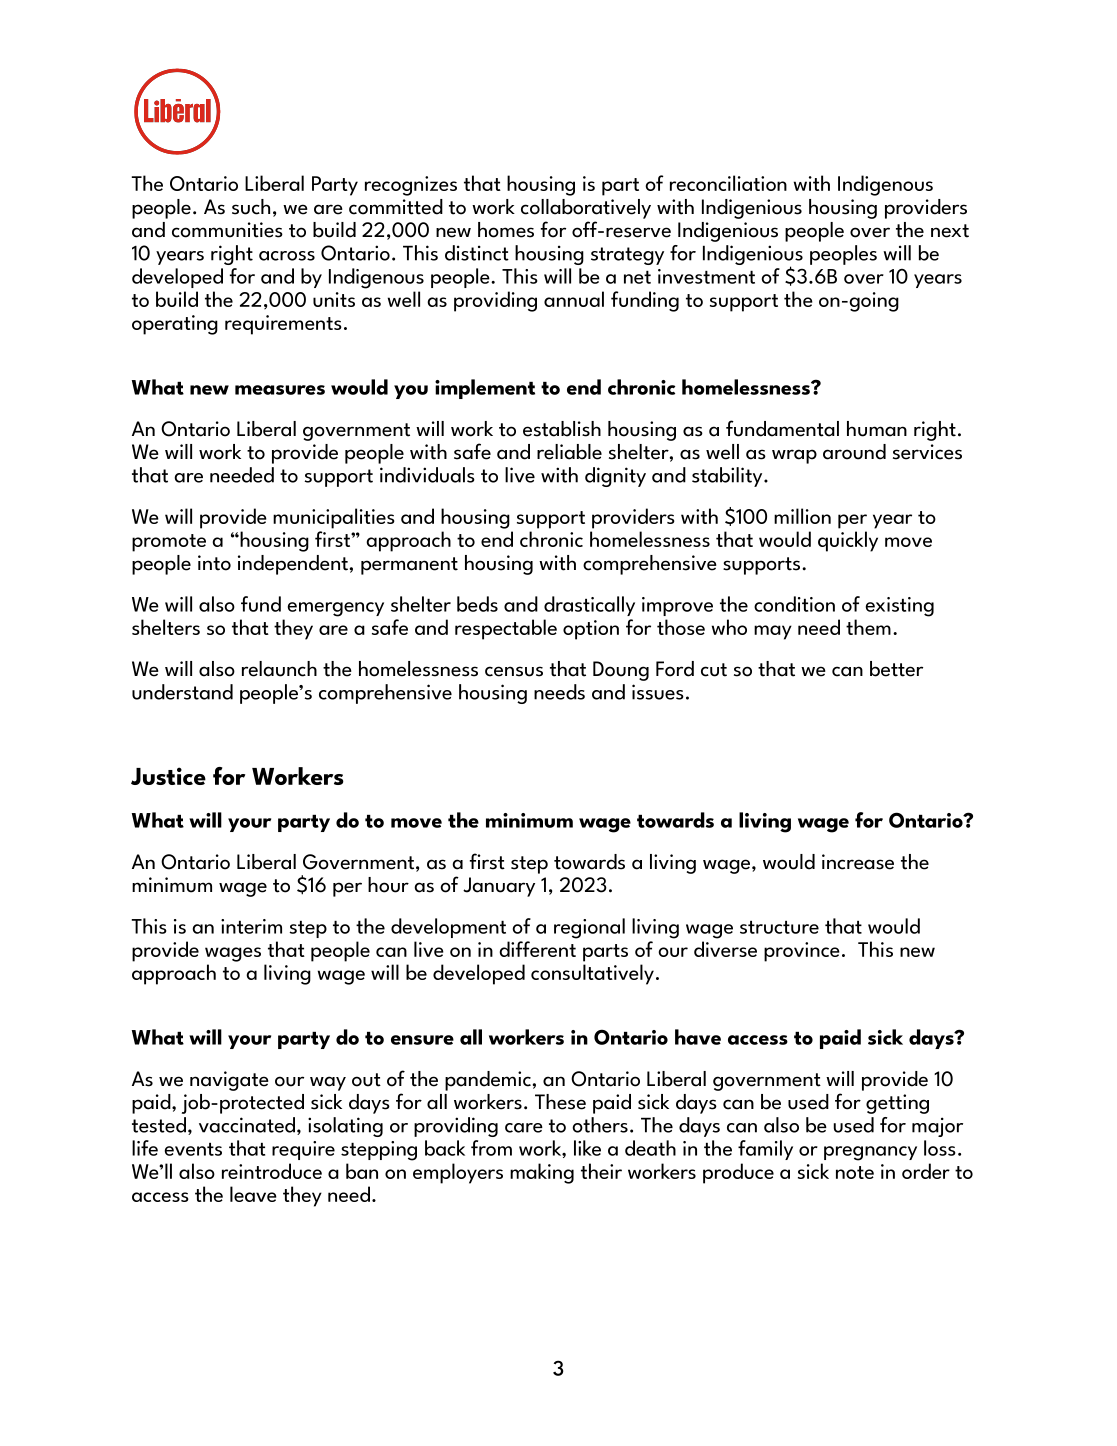  Describe the element at coordinates (537, 949) in the document. I see `different` at that location.
